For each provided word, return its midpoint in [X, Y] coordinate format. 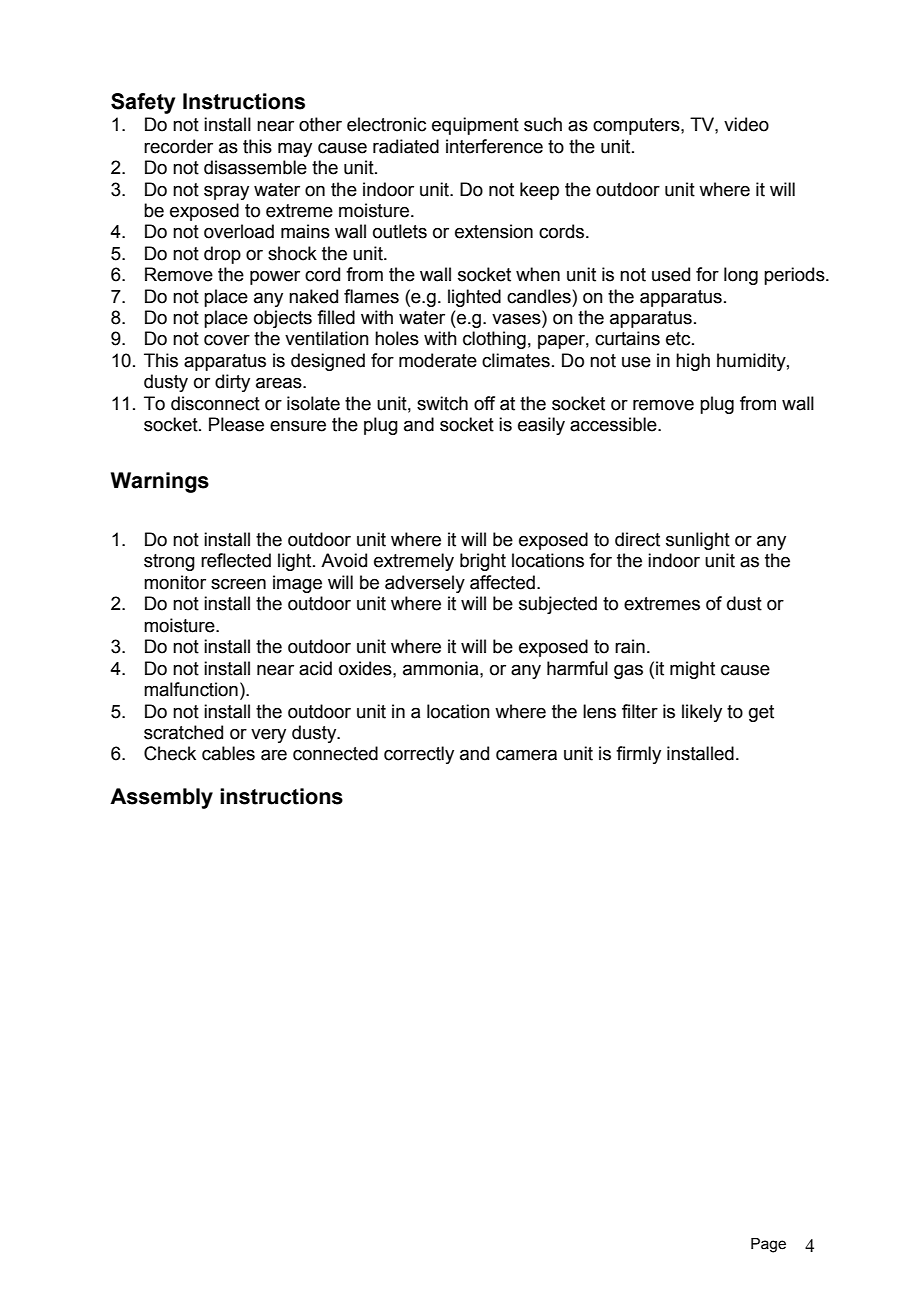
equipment [475, 126]
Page [768, 1245]
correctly [419, 755]
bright [483, 562]
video [746, 124]
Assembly [161, 798]
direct [637, 539]
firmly [638, 755]
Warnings [160, 482]
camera [526, 755]
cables [228, 753]
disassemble [255, 167]
